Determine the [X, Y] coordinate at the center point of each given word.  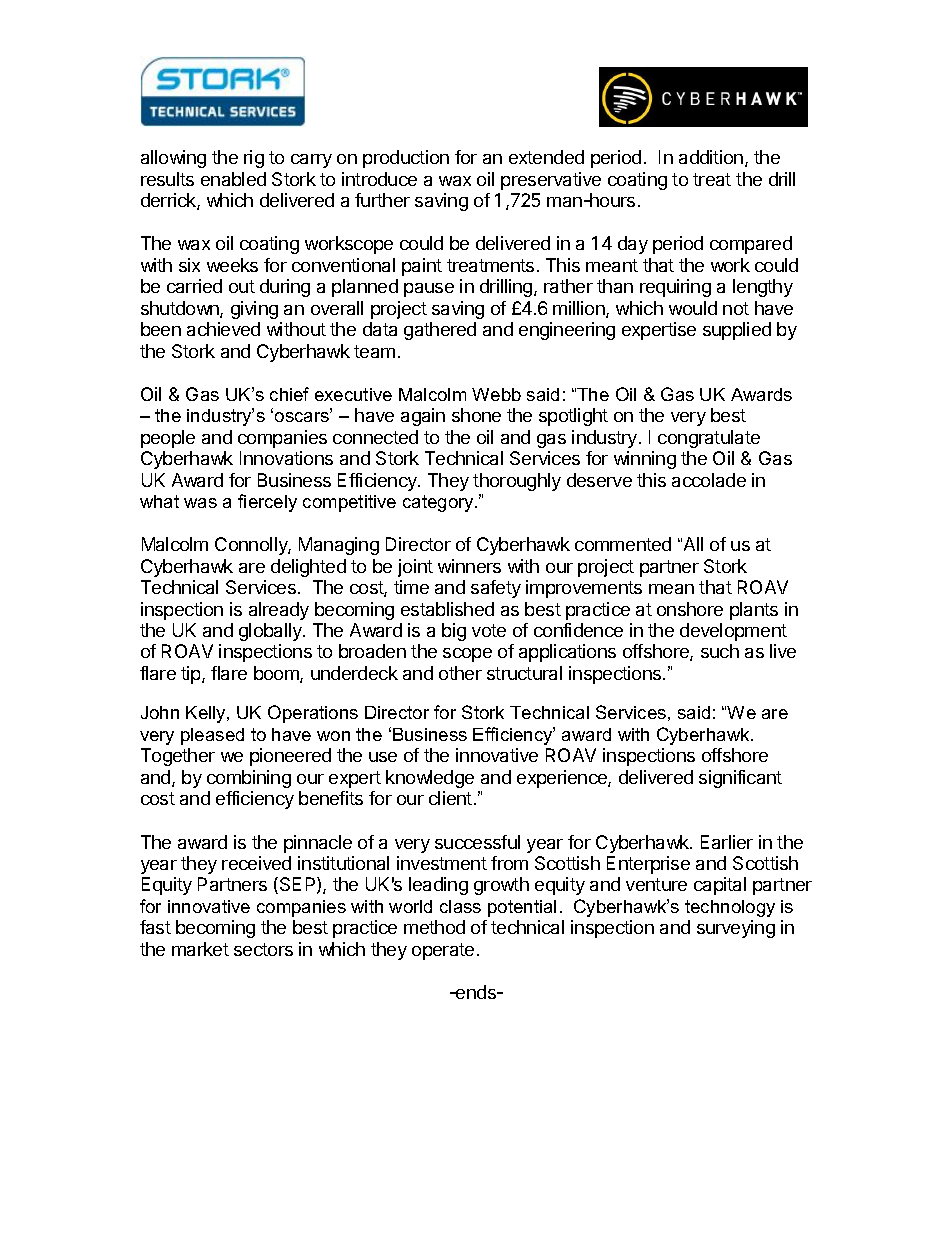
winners [469, 566]
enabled [233, 179]
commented [623, 544]
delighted [308, 568]
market [200, 949]
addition [711, 157]
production [406, 159]
